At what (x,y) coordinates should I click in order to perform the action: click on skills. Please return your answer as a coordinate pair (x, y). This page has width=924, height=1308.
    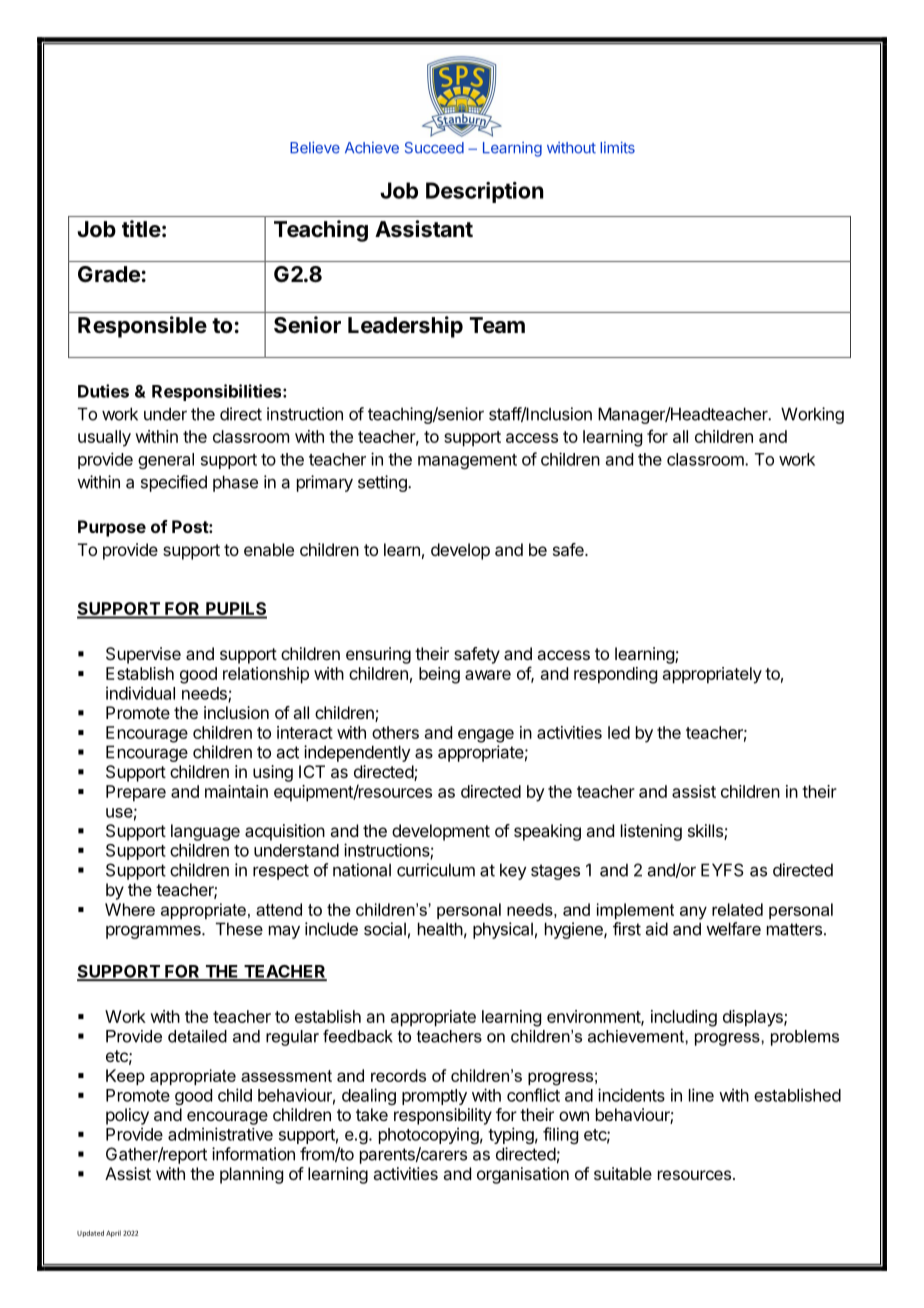
    Looking at the image, I should click on (706, 832).
